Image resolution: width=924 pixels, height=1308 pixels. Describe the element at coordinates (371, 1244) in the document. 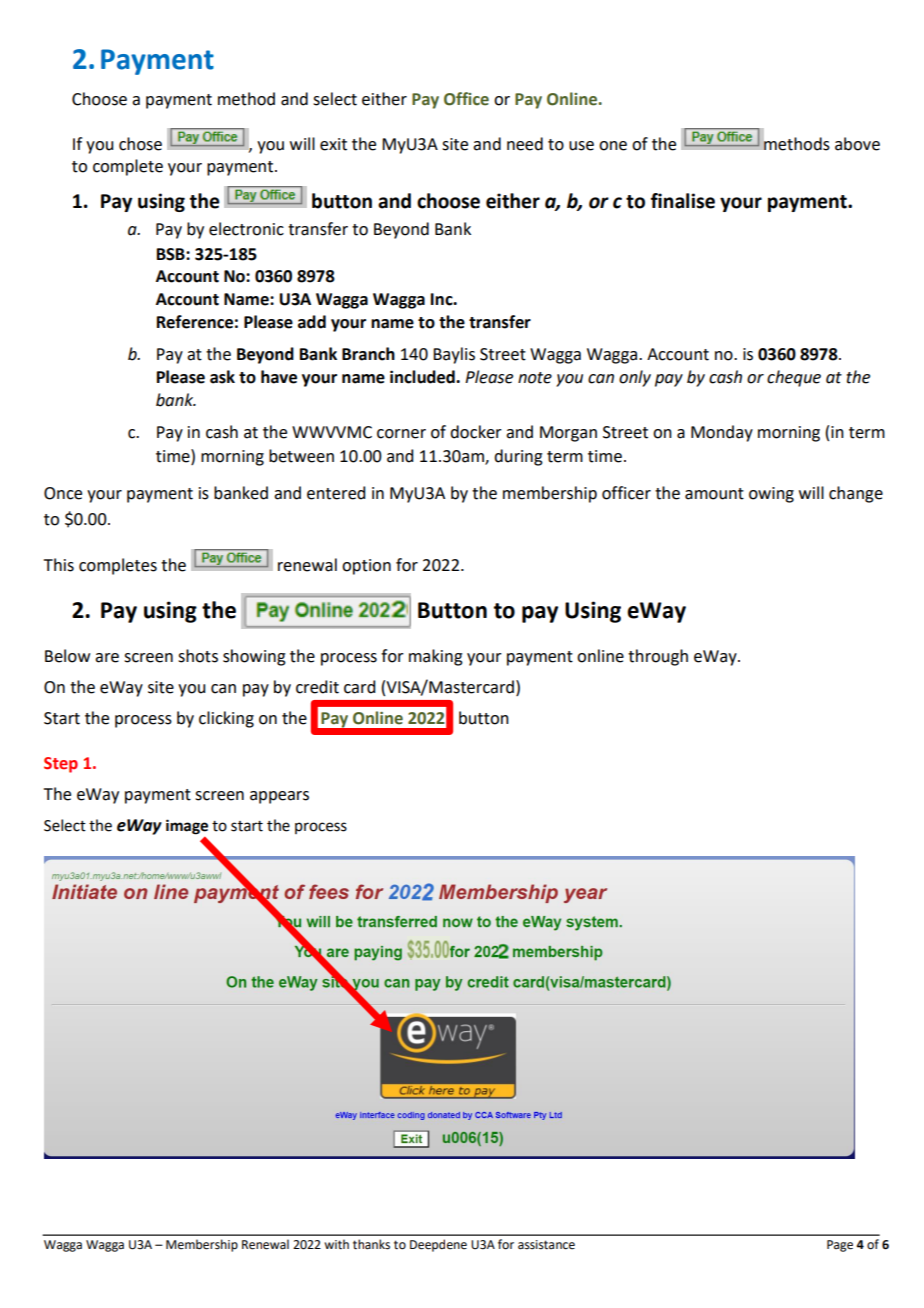

I see `thanks` at that location.
